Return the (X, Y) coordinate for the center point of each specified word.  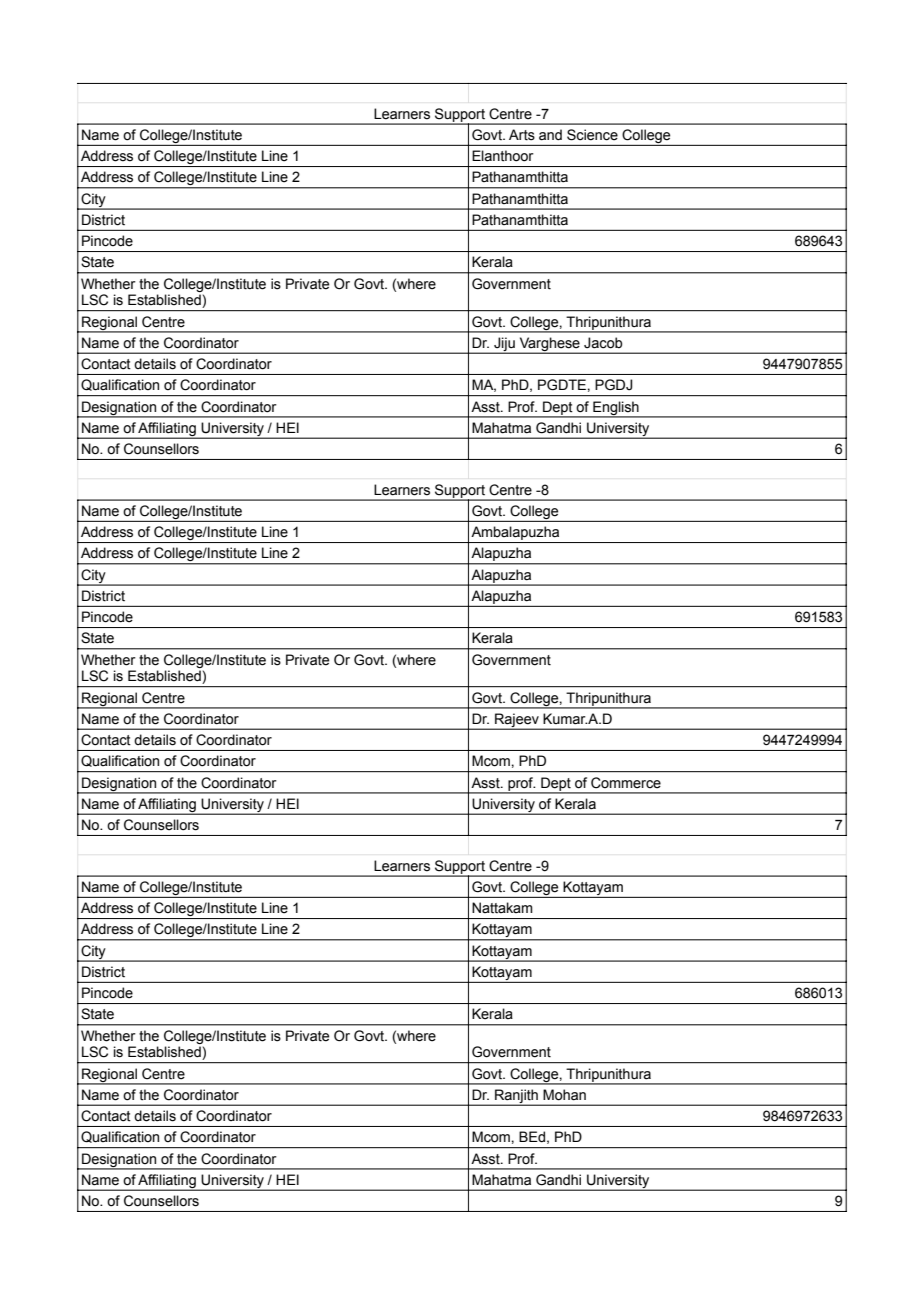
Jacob (603, 343)
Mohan (564, 1095)
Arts (522, 135)
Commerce (626, 783)
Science (592, 135)
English (616, 409)
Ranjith (516, 1097)
